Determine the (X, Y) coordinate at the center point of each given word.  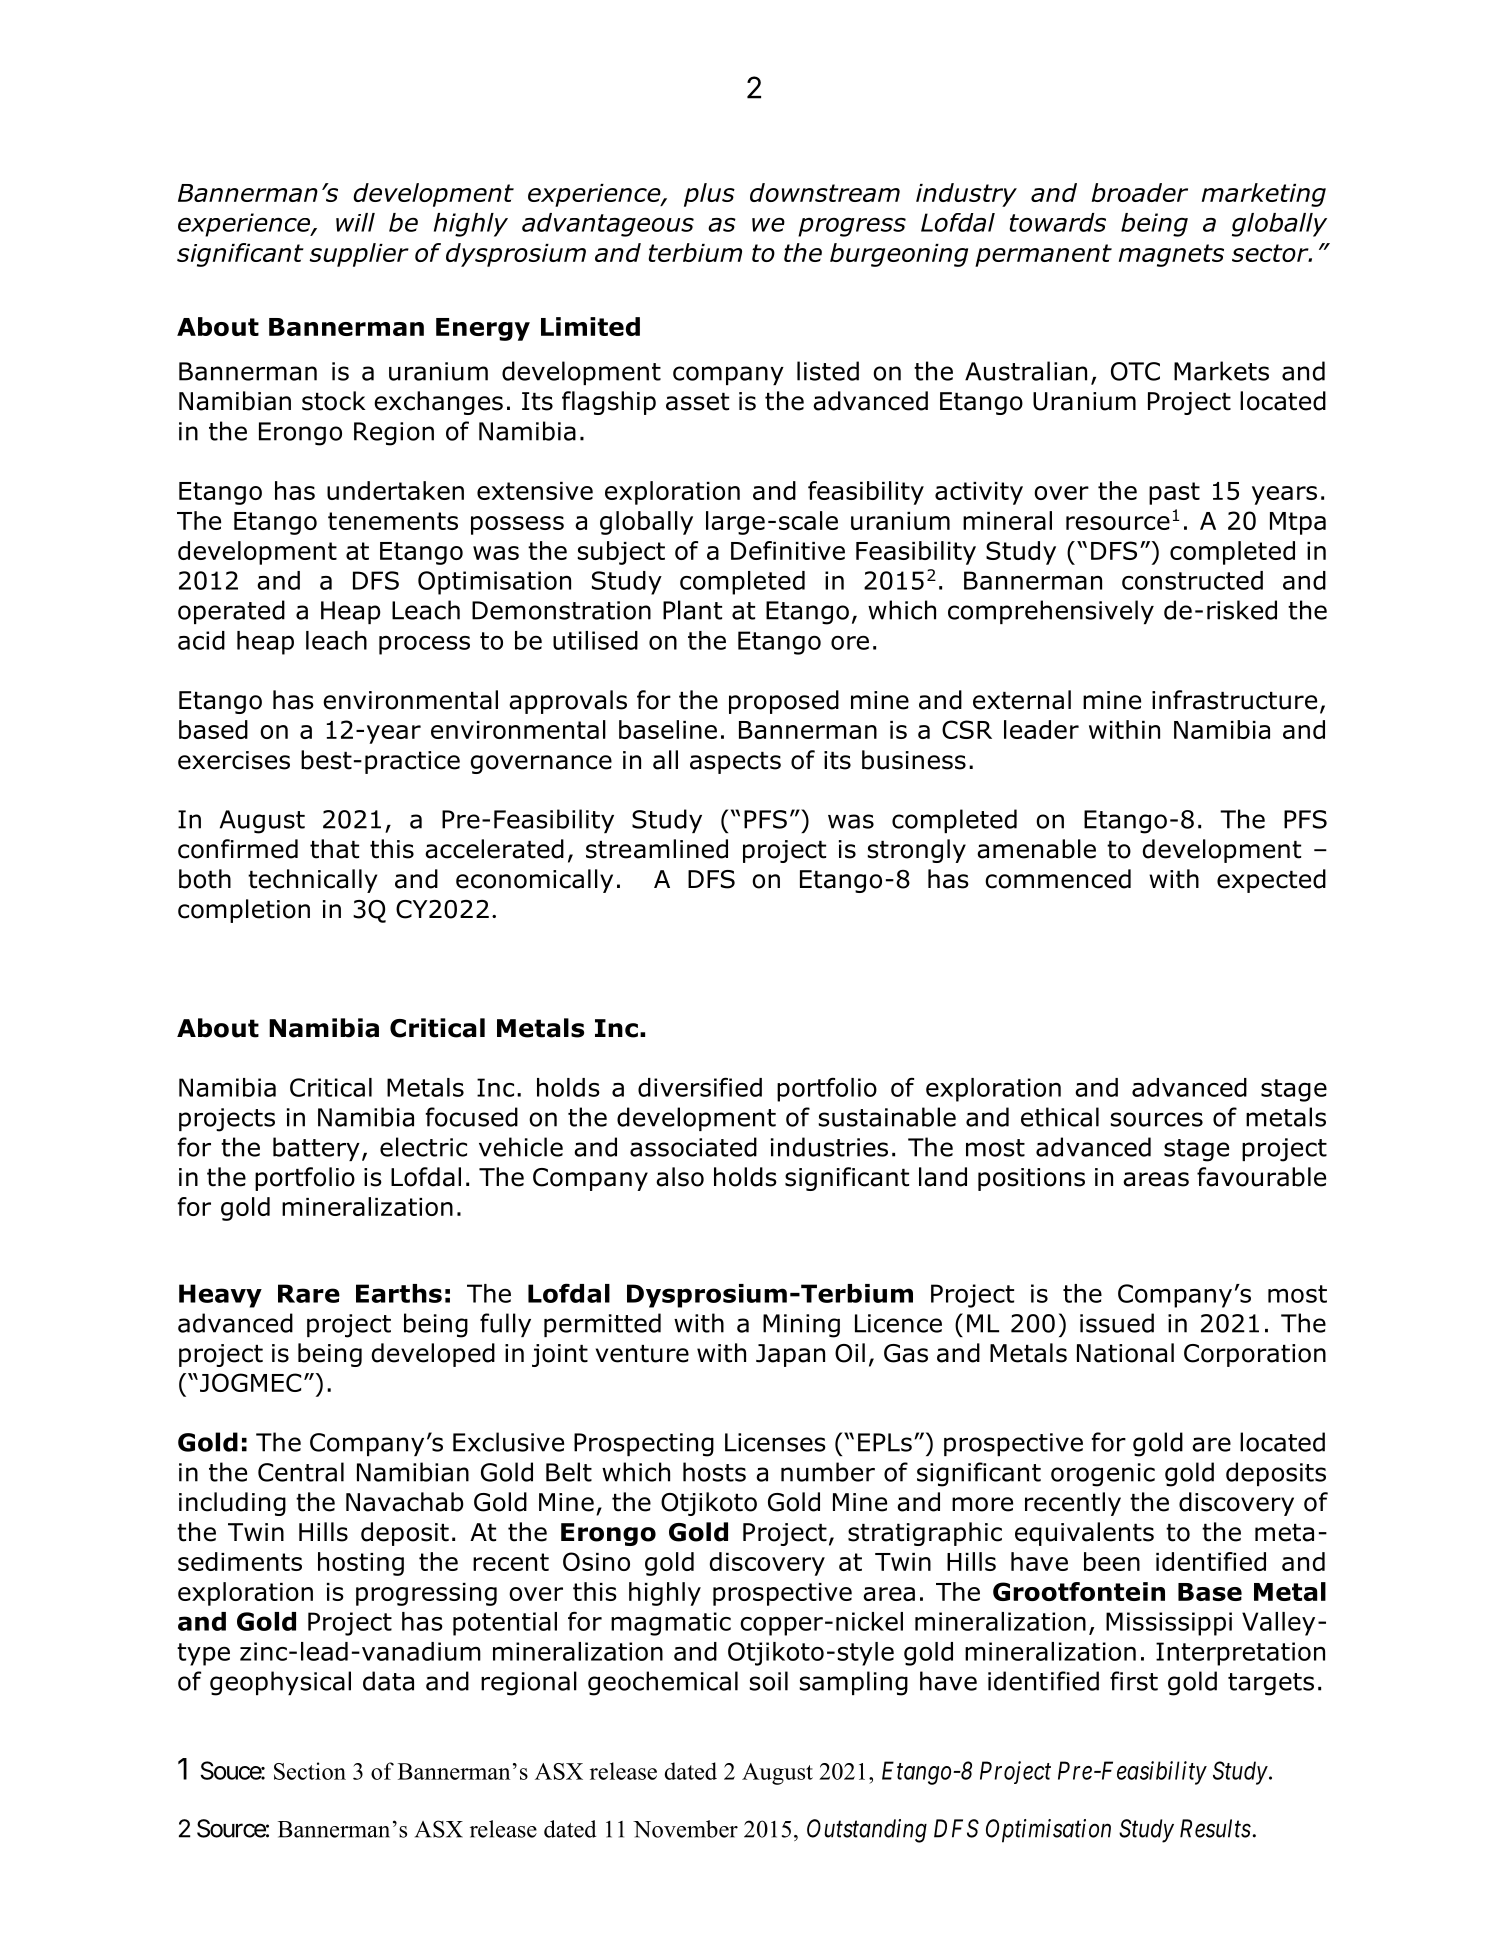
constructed (1192, 580)
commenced (1058, 879)
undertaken (395, 490)
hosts (714, 1472)
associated (693, 1147)
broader (1140, 192)
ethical (1060, 1117)
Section (310, 1771)
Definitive (788, 550)
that (334, 849)
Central (301, 1472)
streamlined (657, 849)
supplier (359, 255)
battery (316, 1149)
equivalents (1084, 1534)
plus (709, 195)
